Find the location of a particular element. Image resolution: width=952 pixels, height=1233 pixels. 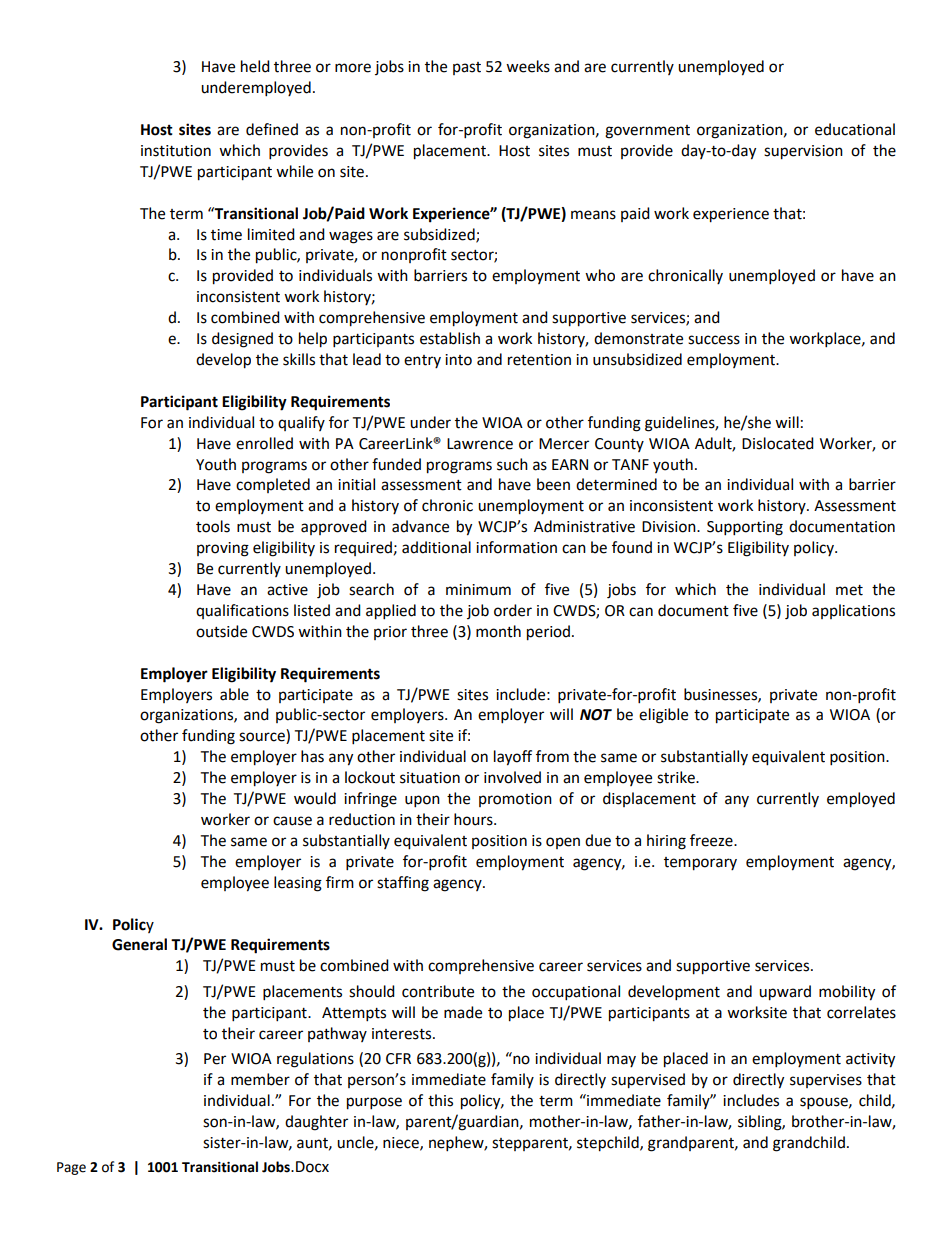

institution is located at coordinates (176, 151).
